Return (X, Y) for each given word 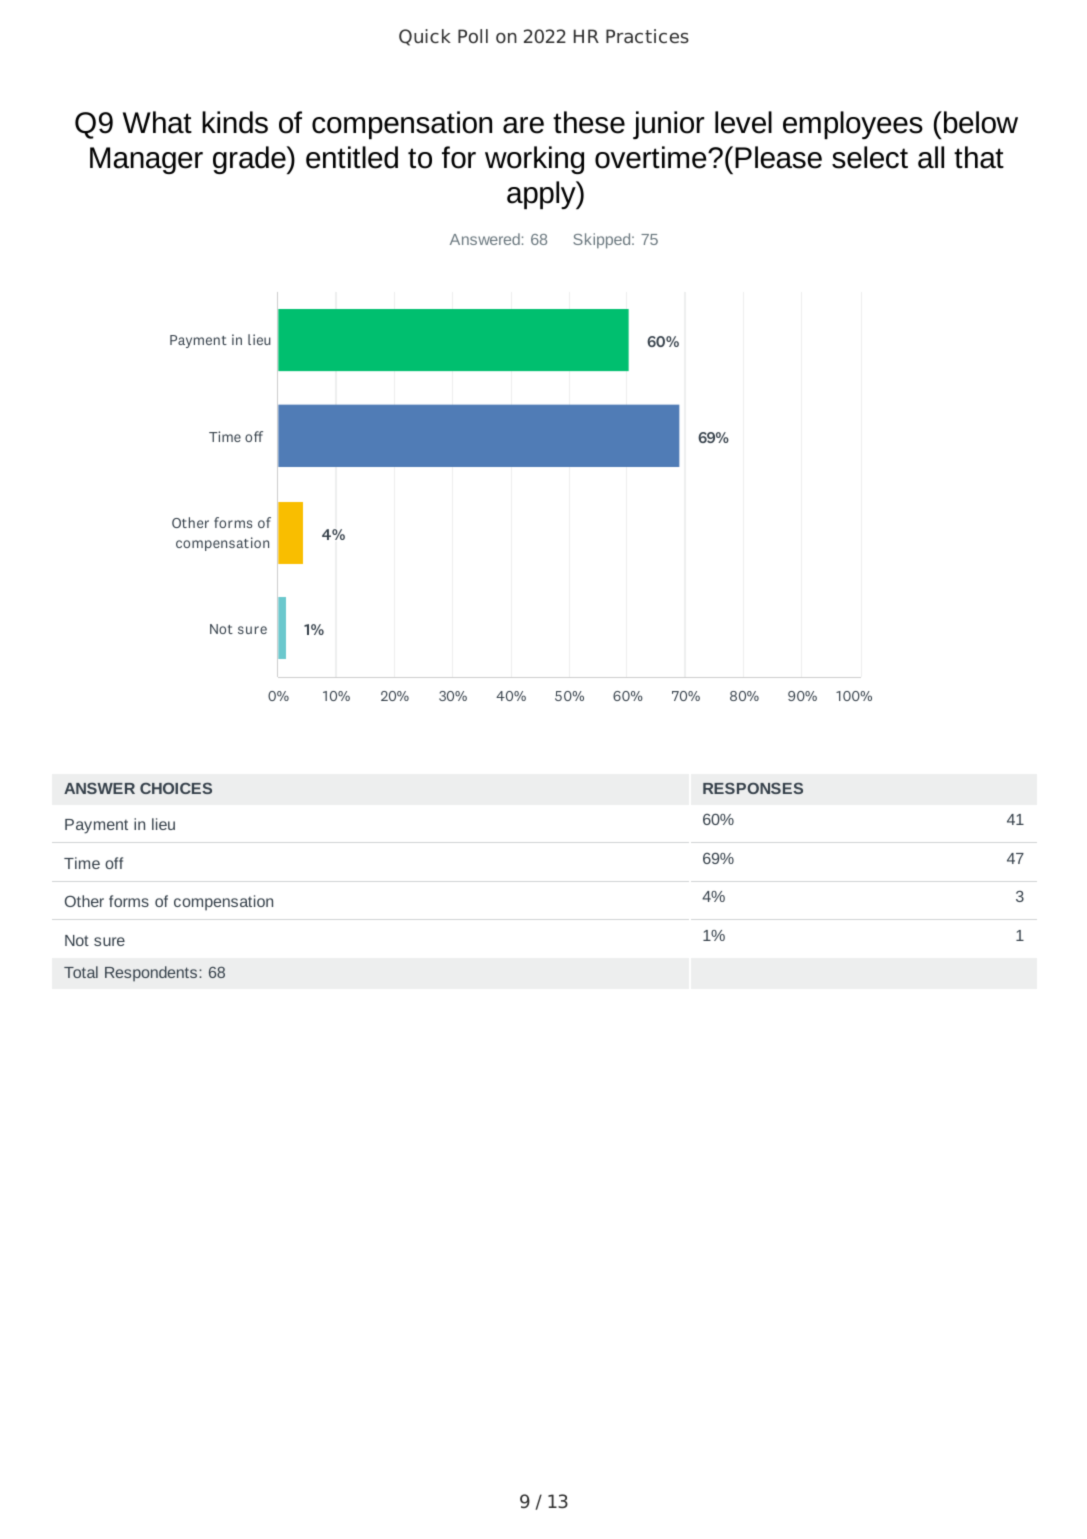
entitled (352, 157)
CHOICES (176, 788)
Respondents (151, 973)
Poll (473, 36)
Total (81, 972)
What (157, 122)
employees (853, 125)
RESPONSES (753, 788)
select (870, 157)
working (534, 160)
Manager (146, 160)
